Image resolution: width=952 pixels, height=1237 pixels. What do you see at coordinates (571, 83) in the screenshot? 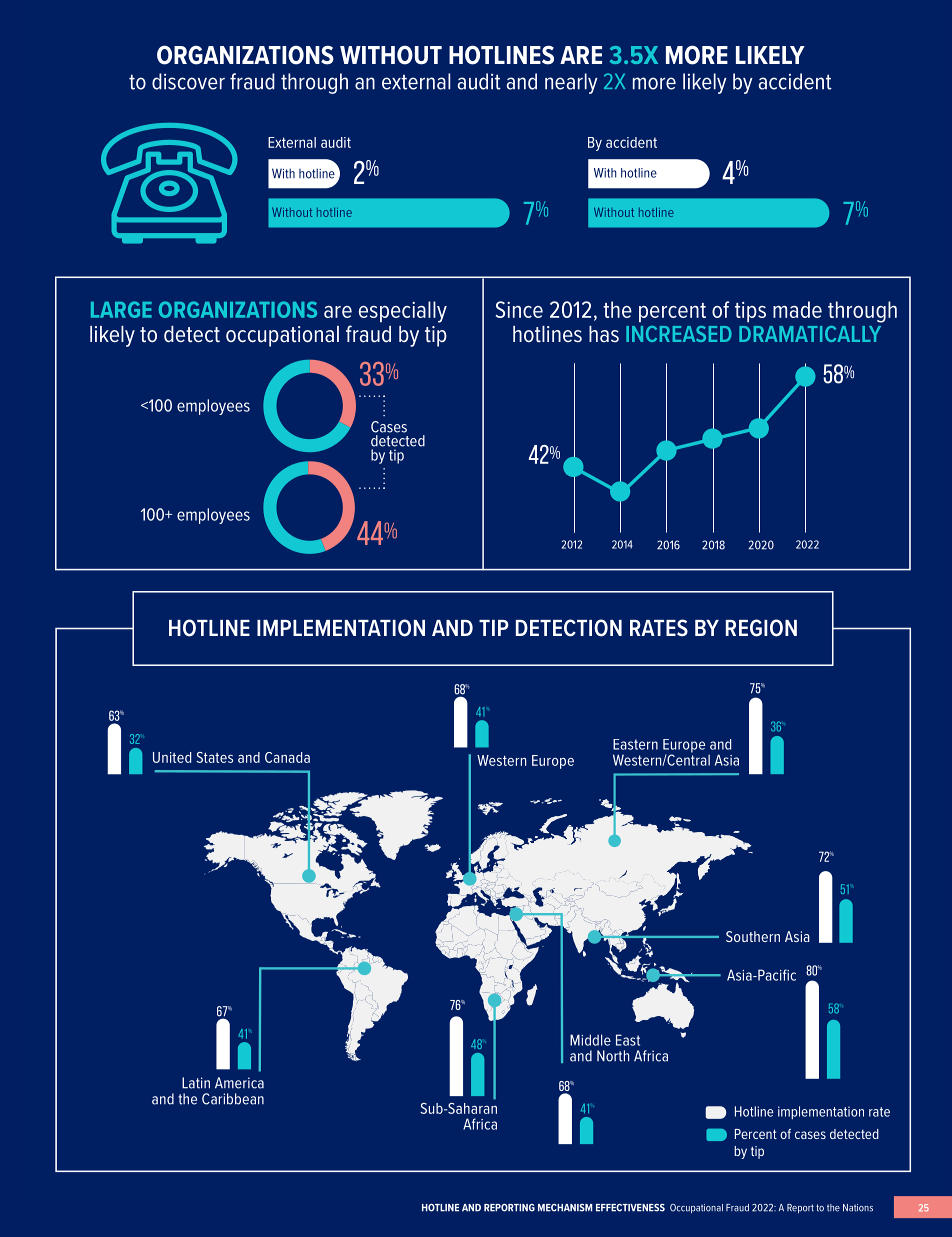
I see `nearly` at bounding box center [571, 83].
